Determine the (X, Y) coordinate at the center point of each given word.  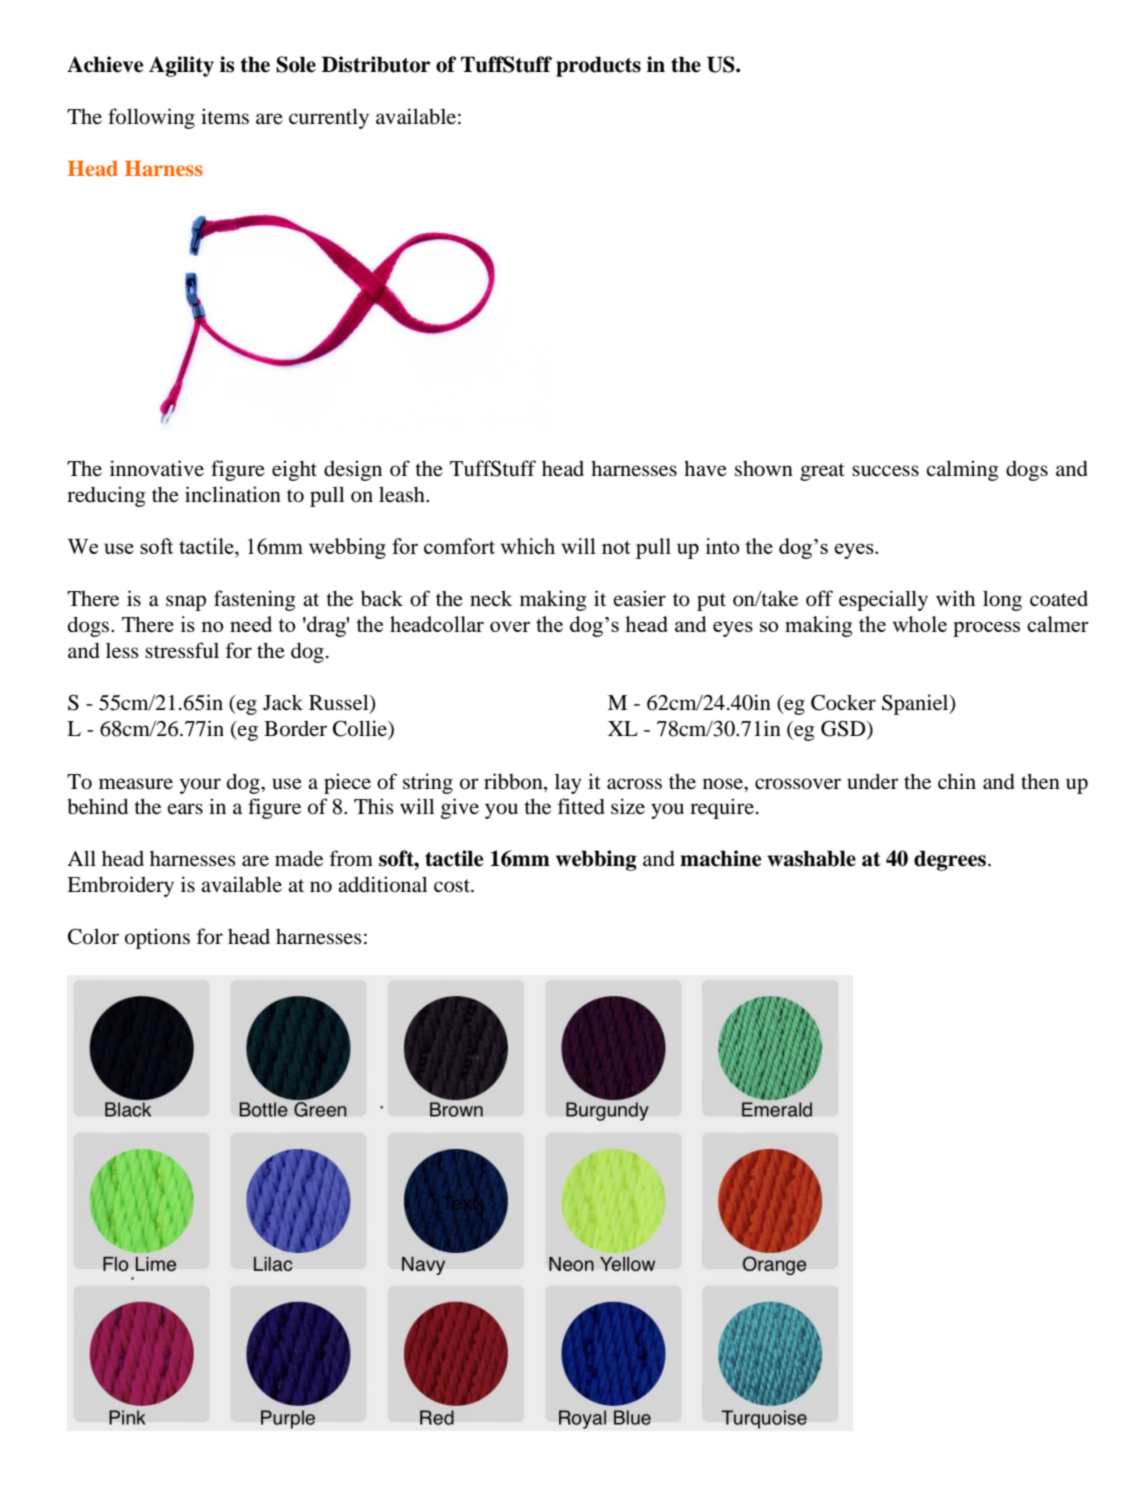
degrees (950, 860)
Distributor (376, 64)
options (157, 938)
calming (962, 470)
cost (453, 886)
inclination (233, 494)
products (598, 66)
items (225, 116)
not (616, 547)
